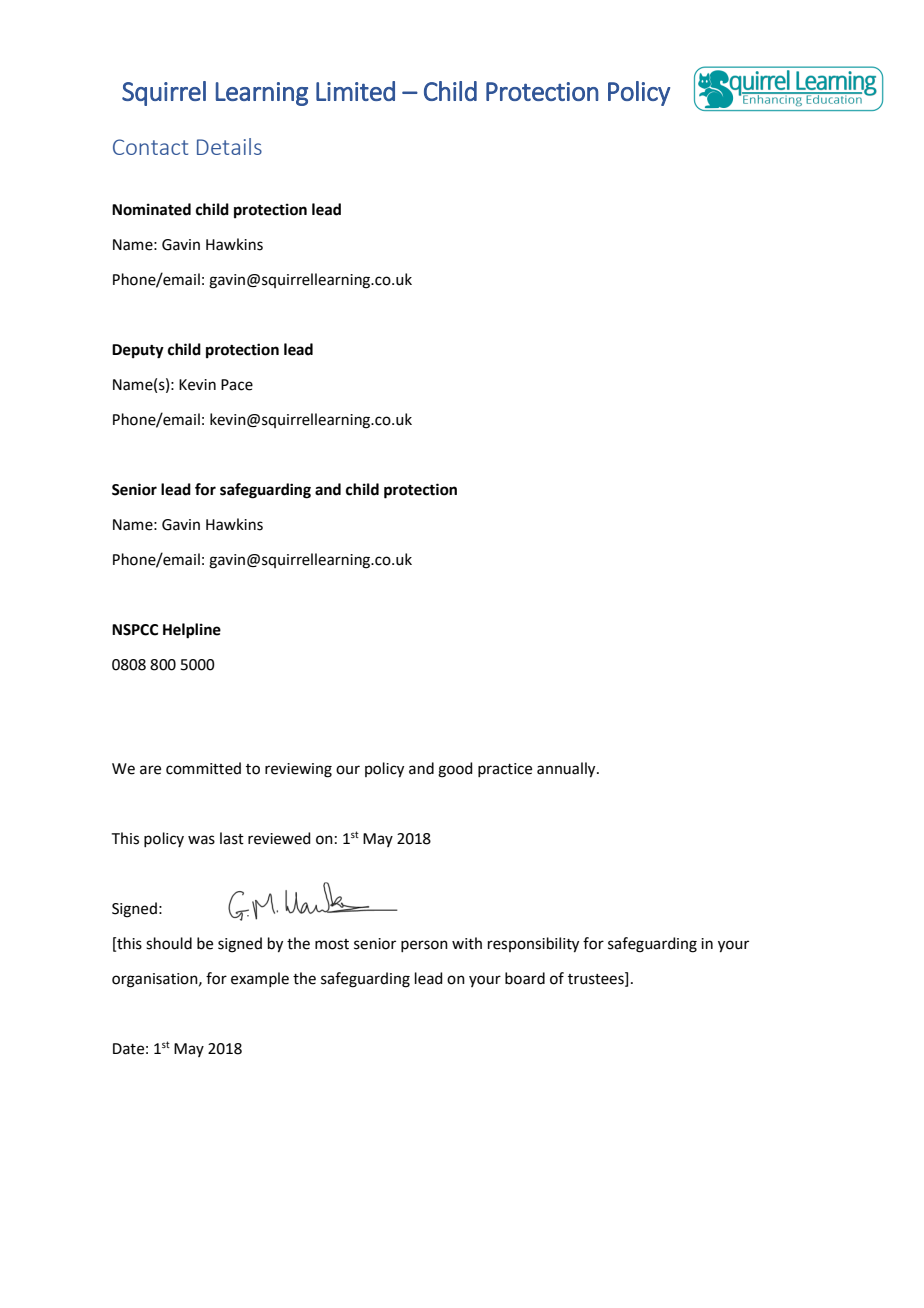 This image has width=924, height=1308. I want to click on responsibility, so click(533, 945).
